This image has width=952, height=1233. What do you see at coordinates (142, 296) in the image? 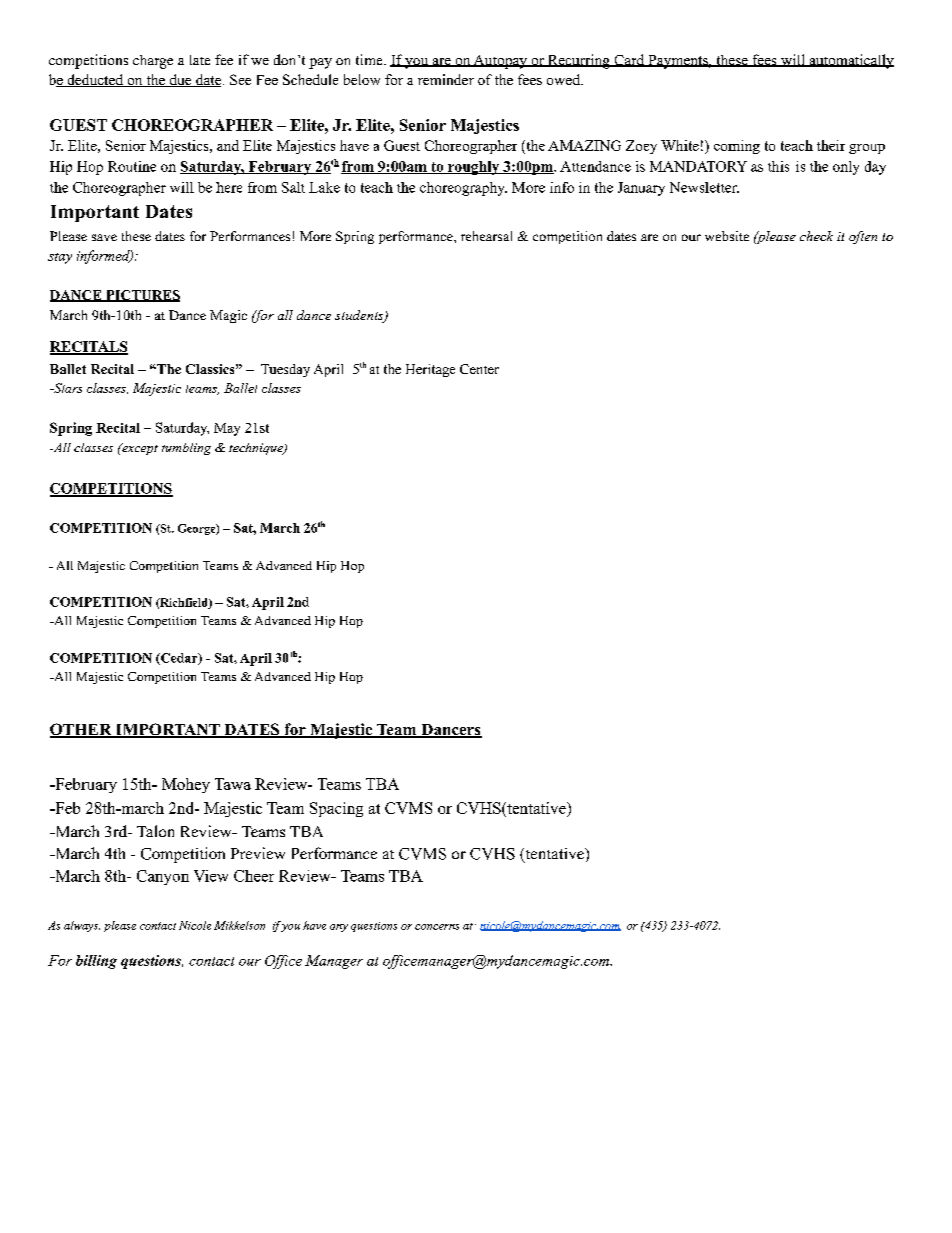
I see `PICTURES` at bounding box center [142, 296].
